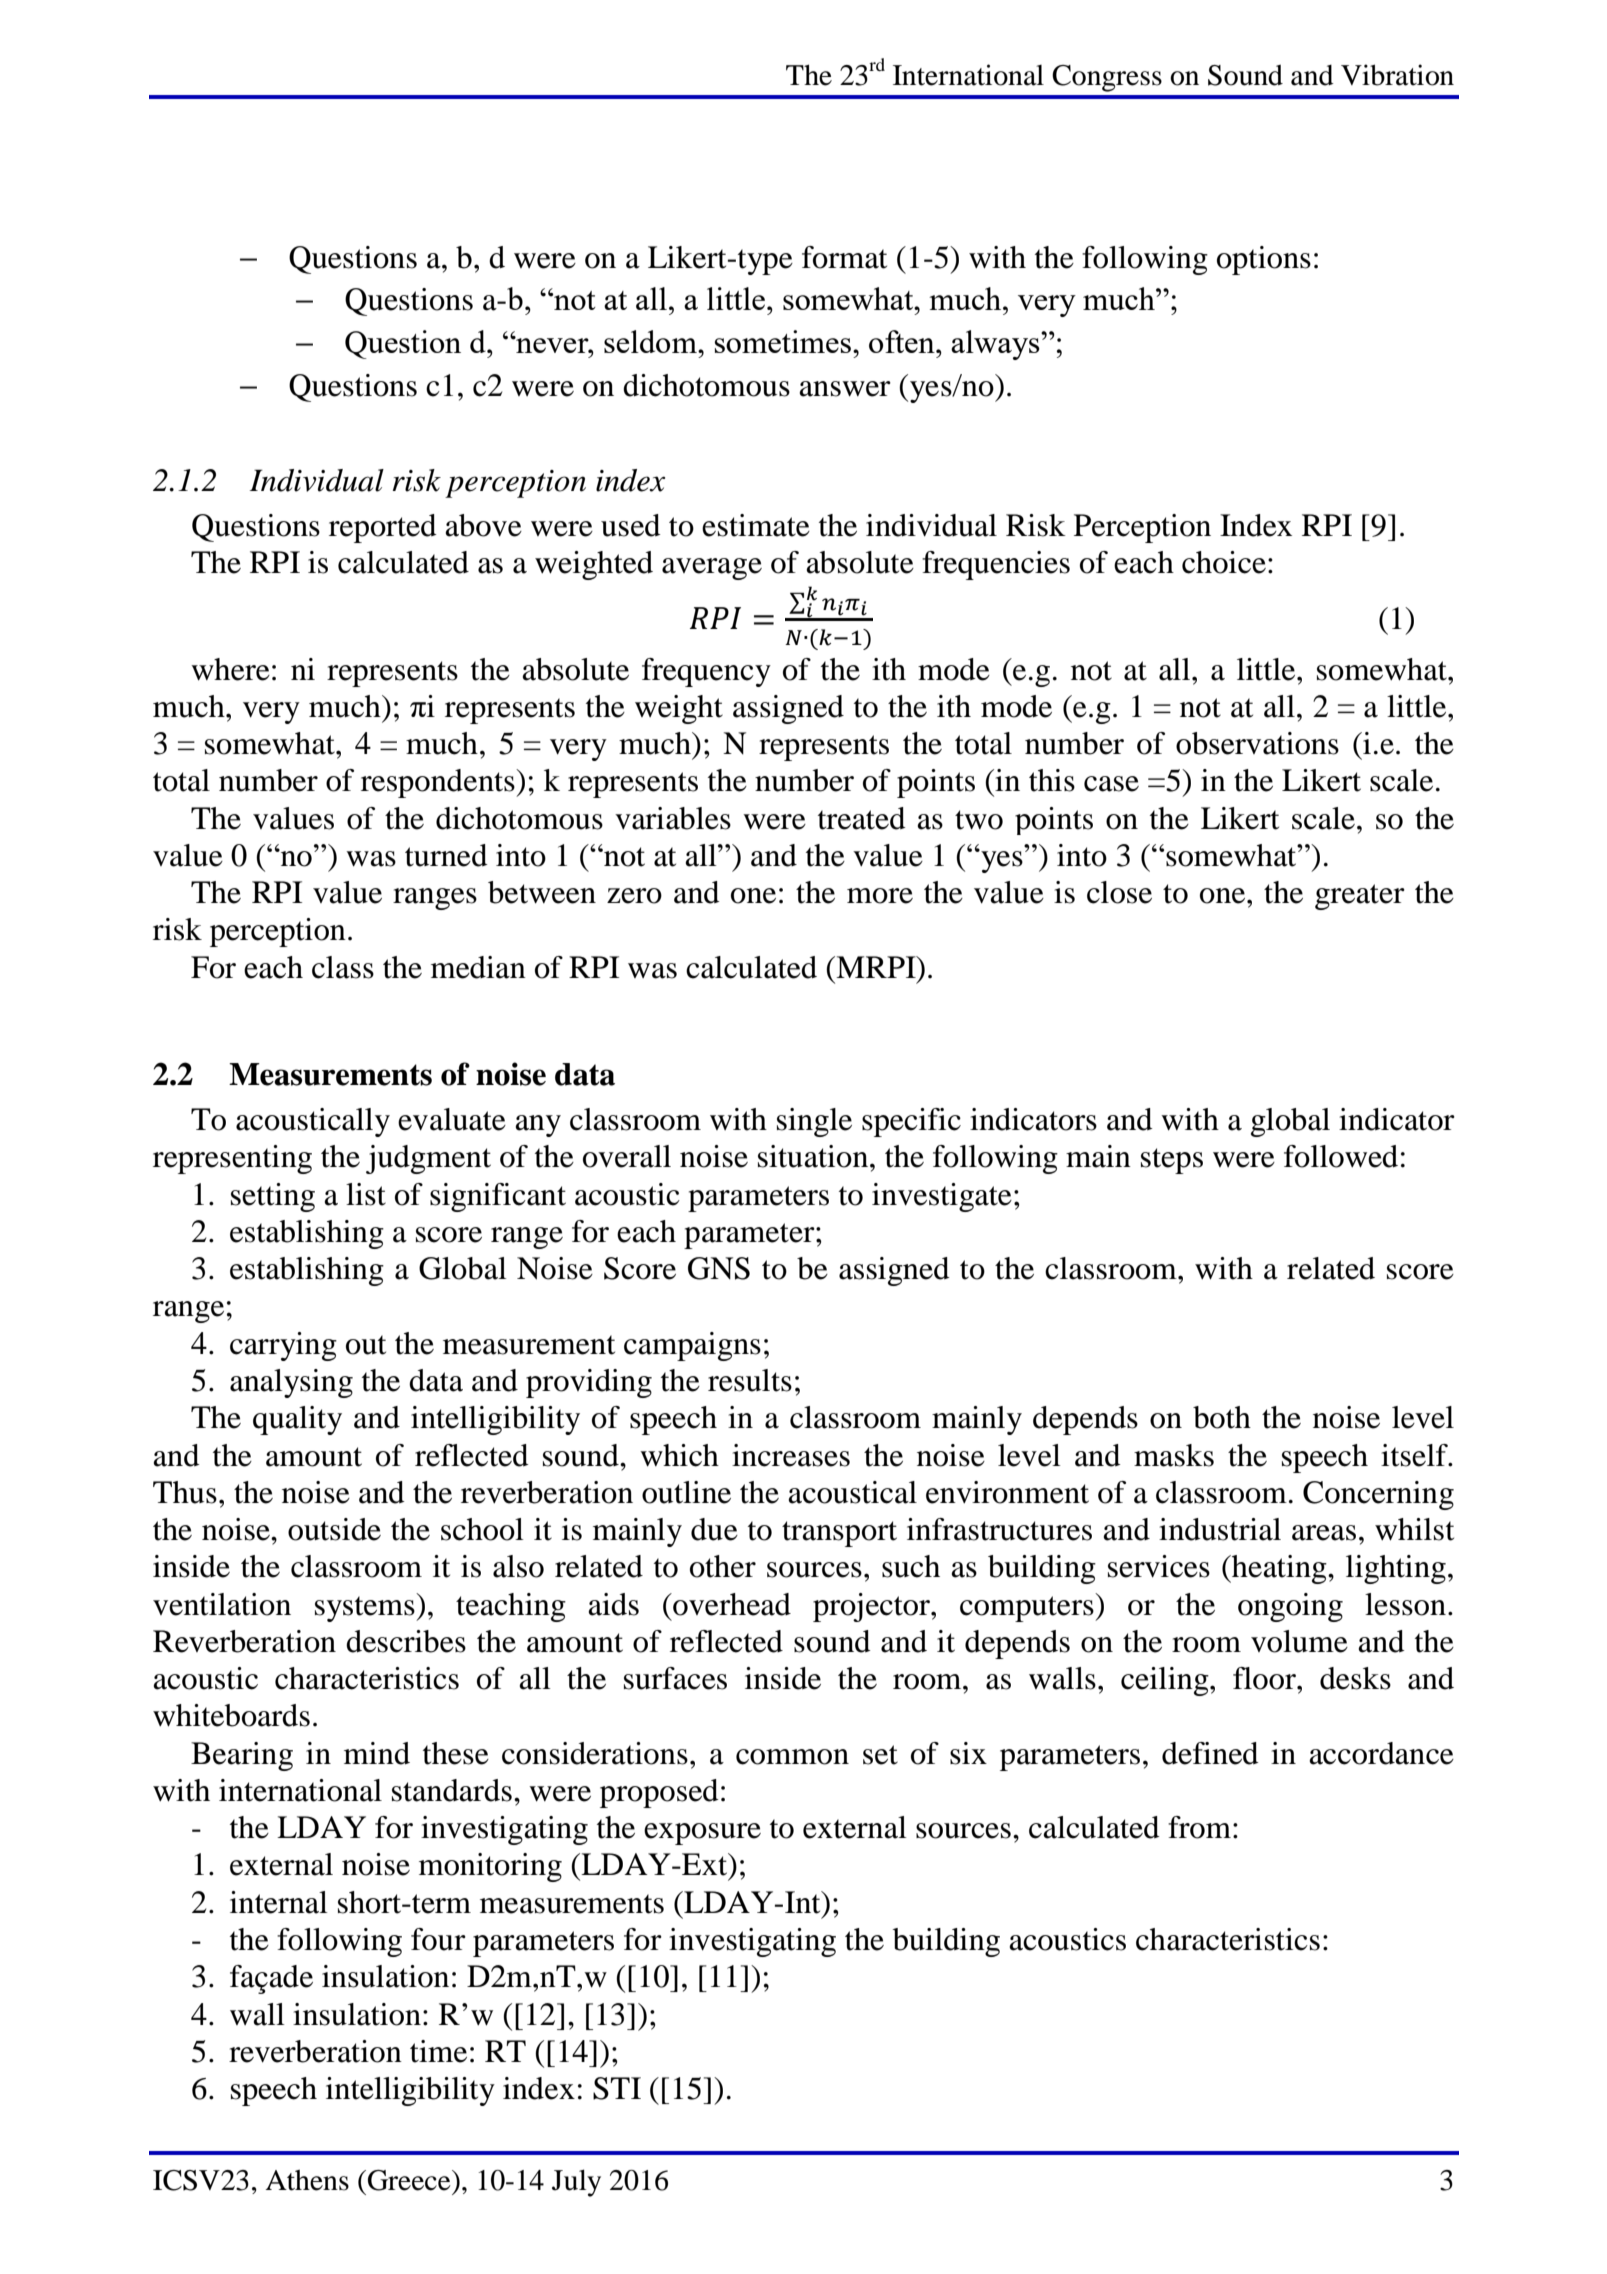 The image size is (1607, 2274). Describe the element at coordinates (651, 341) in the page. I see `seldom` at that location.
